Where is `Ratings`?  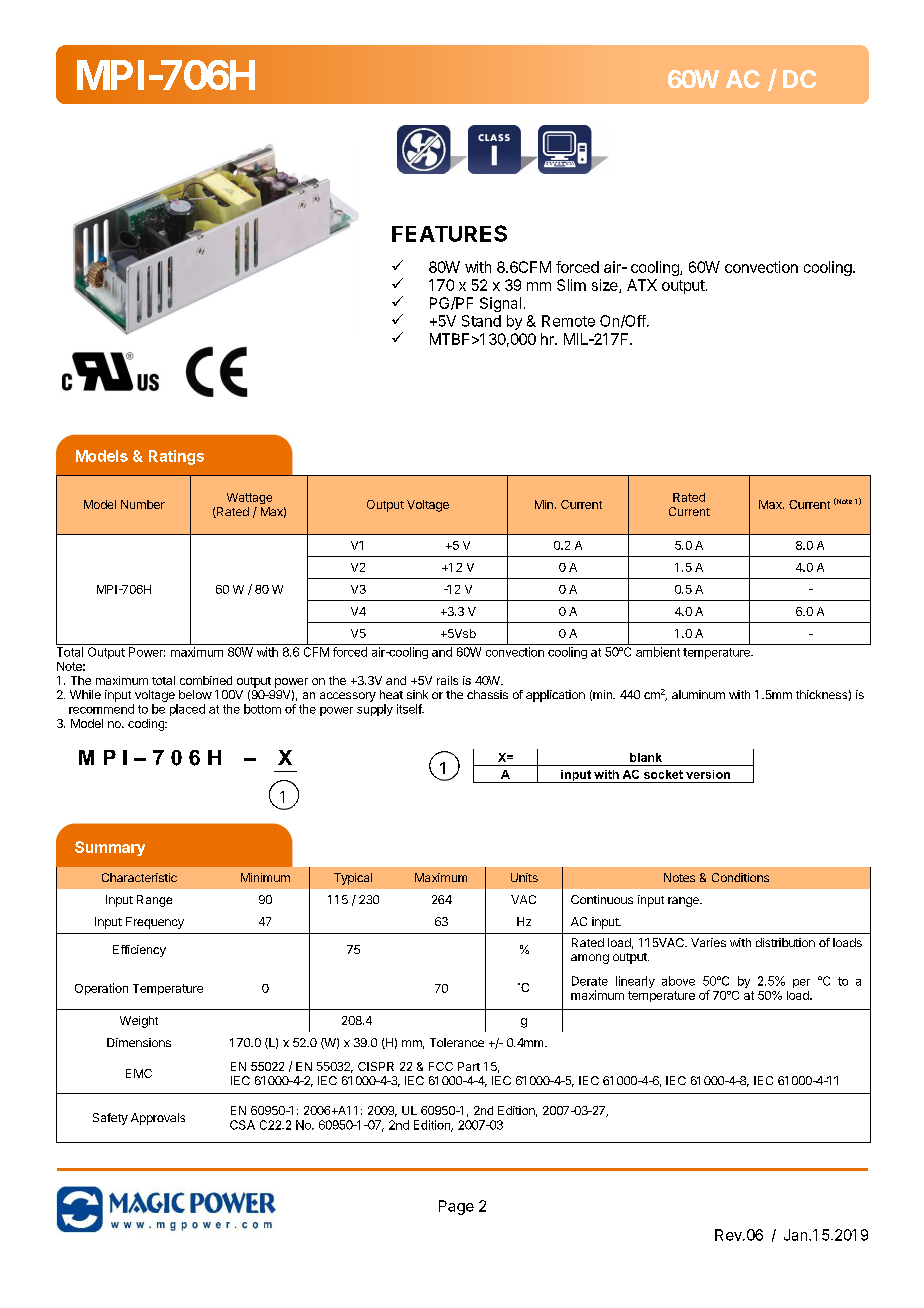
Ratings is located at coordinates (176, 457).
